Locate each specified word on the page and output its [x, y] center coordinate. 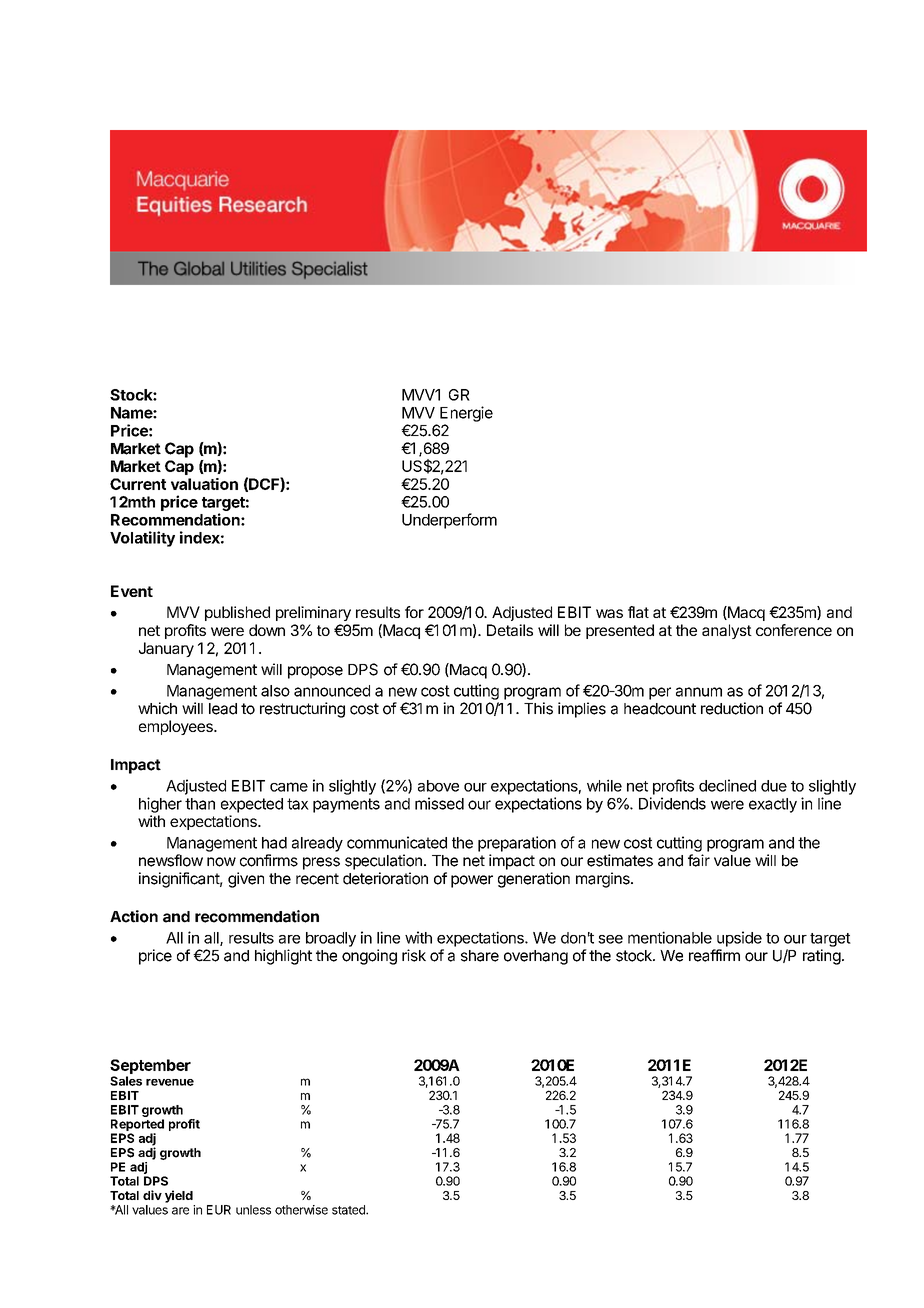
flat [638, 612]
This [538, 708]
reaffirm [714, 955]
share [480, 956]
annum [699, 692]
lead [223, 709]
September [150, 1066]
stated [349, 1210]
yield [179, 1196]
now [221, 862]
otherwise [301, 1210]
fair [699, 860]
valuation [204, 484]
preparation [517, 844]
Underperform [449, 521]
